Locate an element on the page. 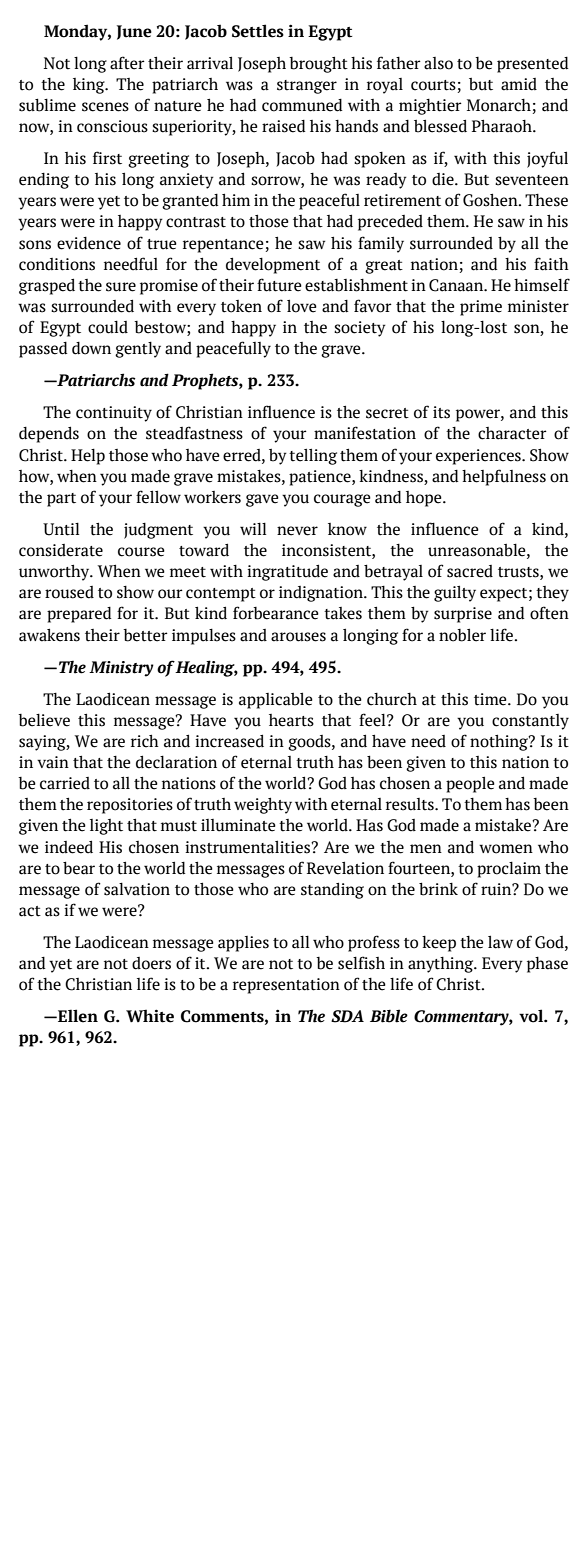 The height and width of the image is (1568, 588). Ellen is located at coordinates (77, 1016).
